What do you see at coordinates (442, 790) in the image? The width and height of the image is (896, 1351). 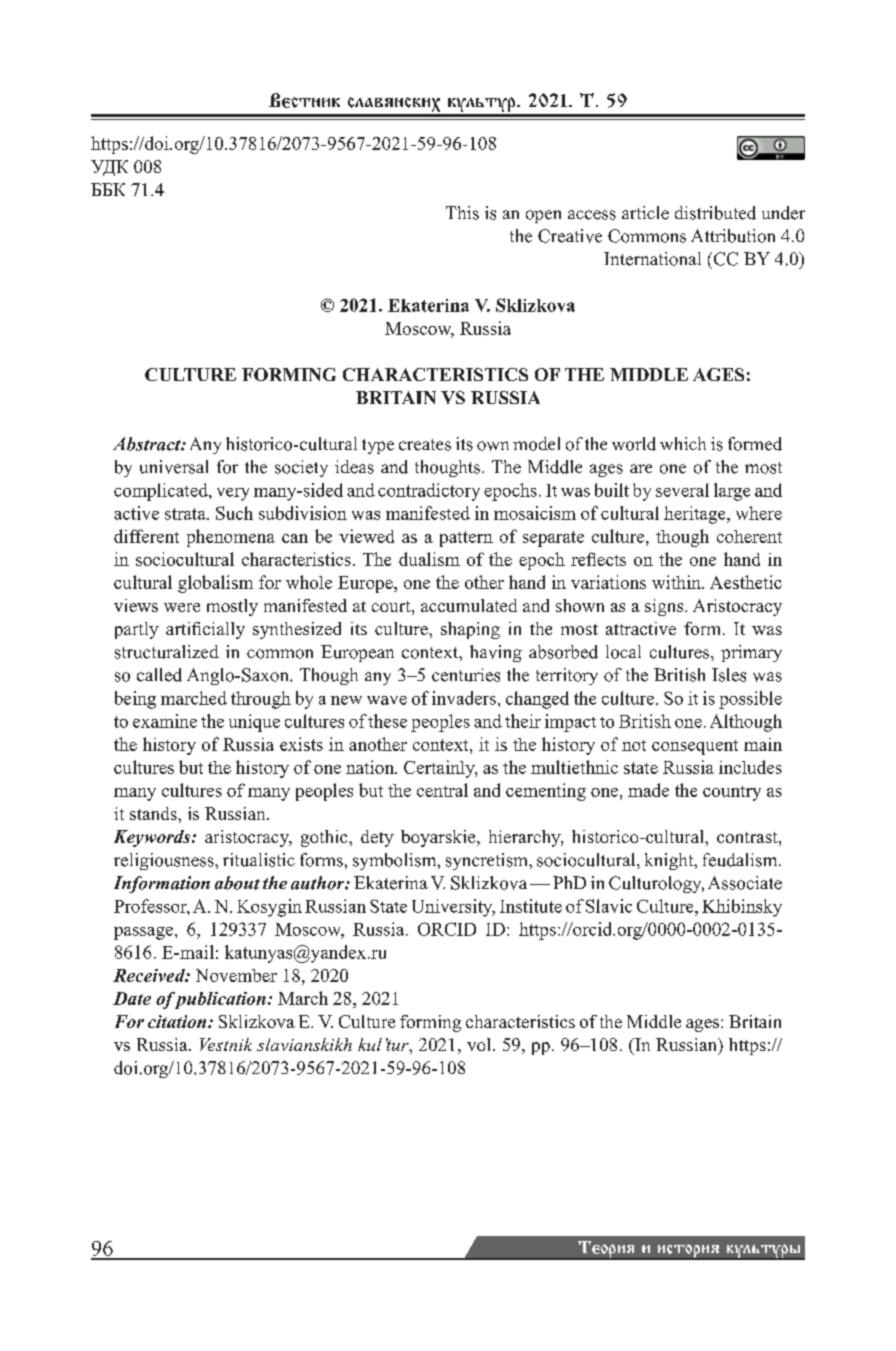 I see `central` at bounding box center [442, 790].
